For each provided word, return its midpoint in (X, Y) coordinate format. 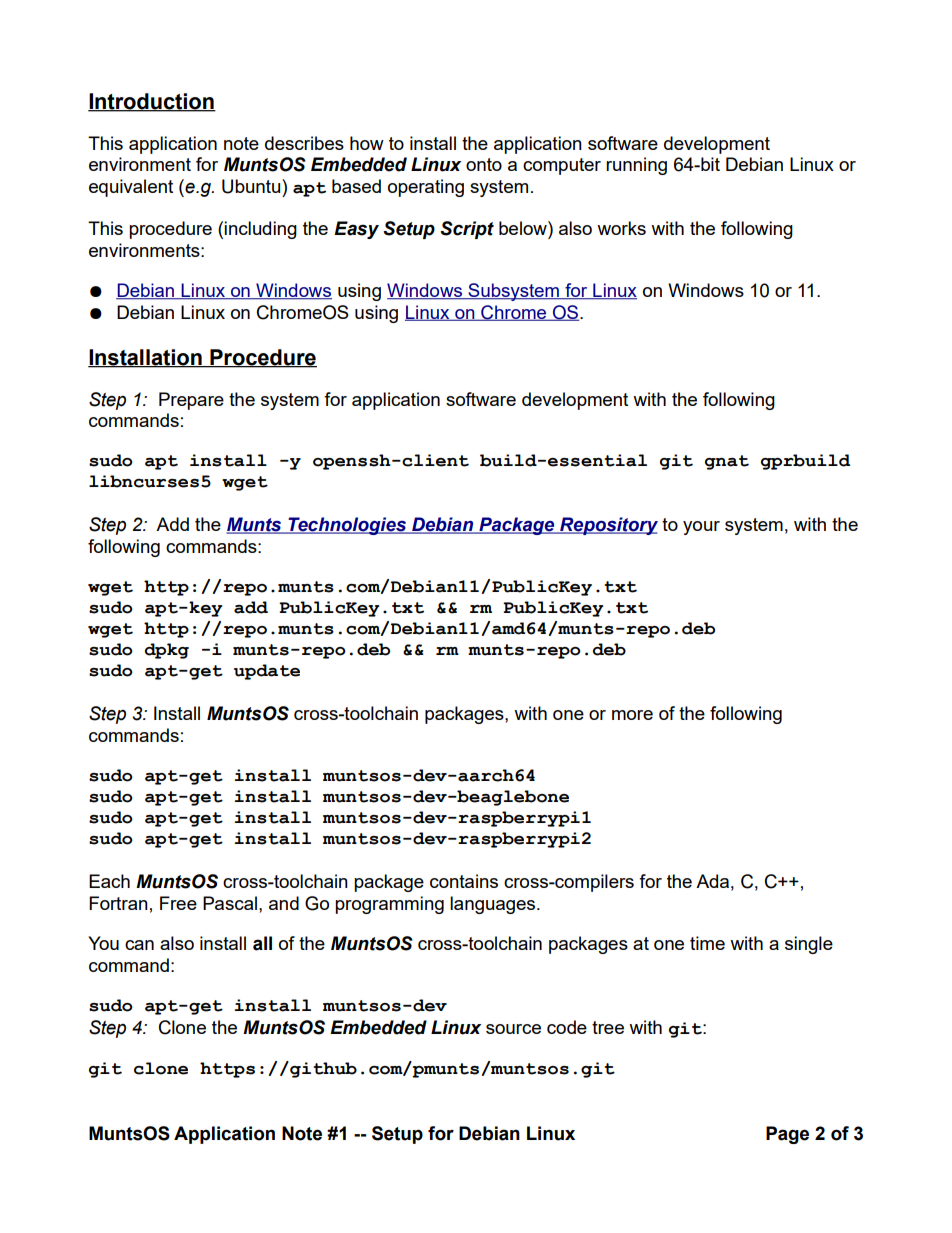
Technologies (347, 526)
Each (109, 881)
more (632, 715)
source (513, 1029)
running (636, 166)
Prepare (191, 401)
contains (464, 881)
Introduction (152, 102)
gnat (727, 462)
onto (484, 164)
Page (787, 1135)
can (139, 945)
